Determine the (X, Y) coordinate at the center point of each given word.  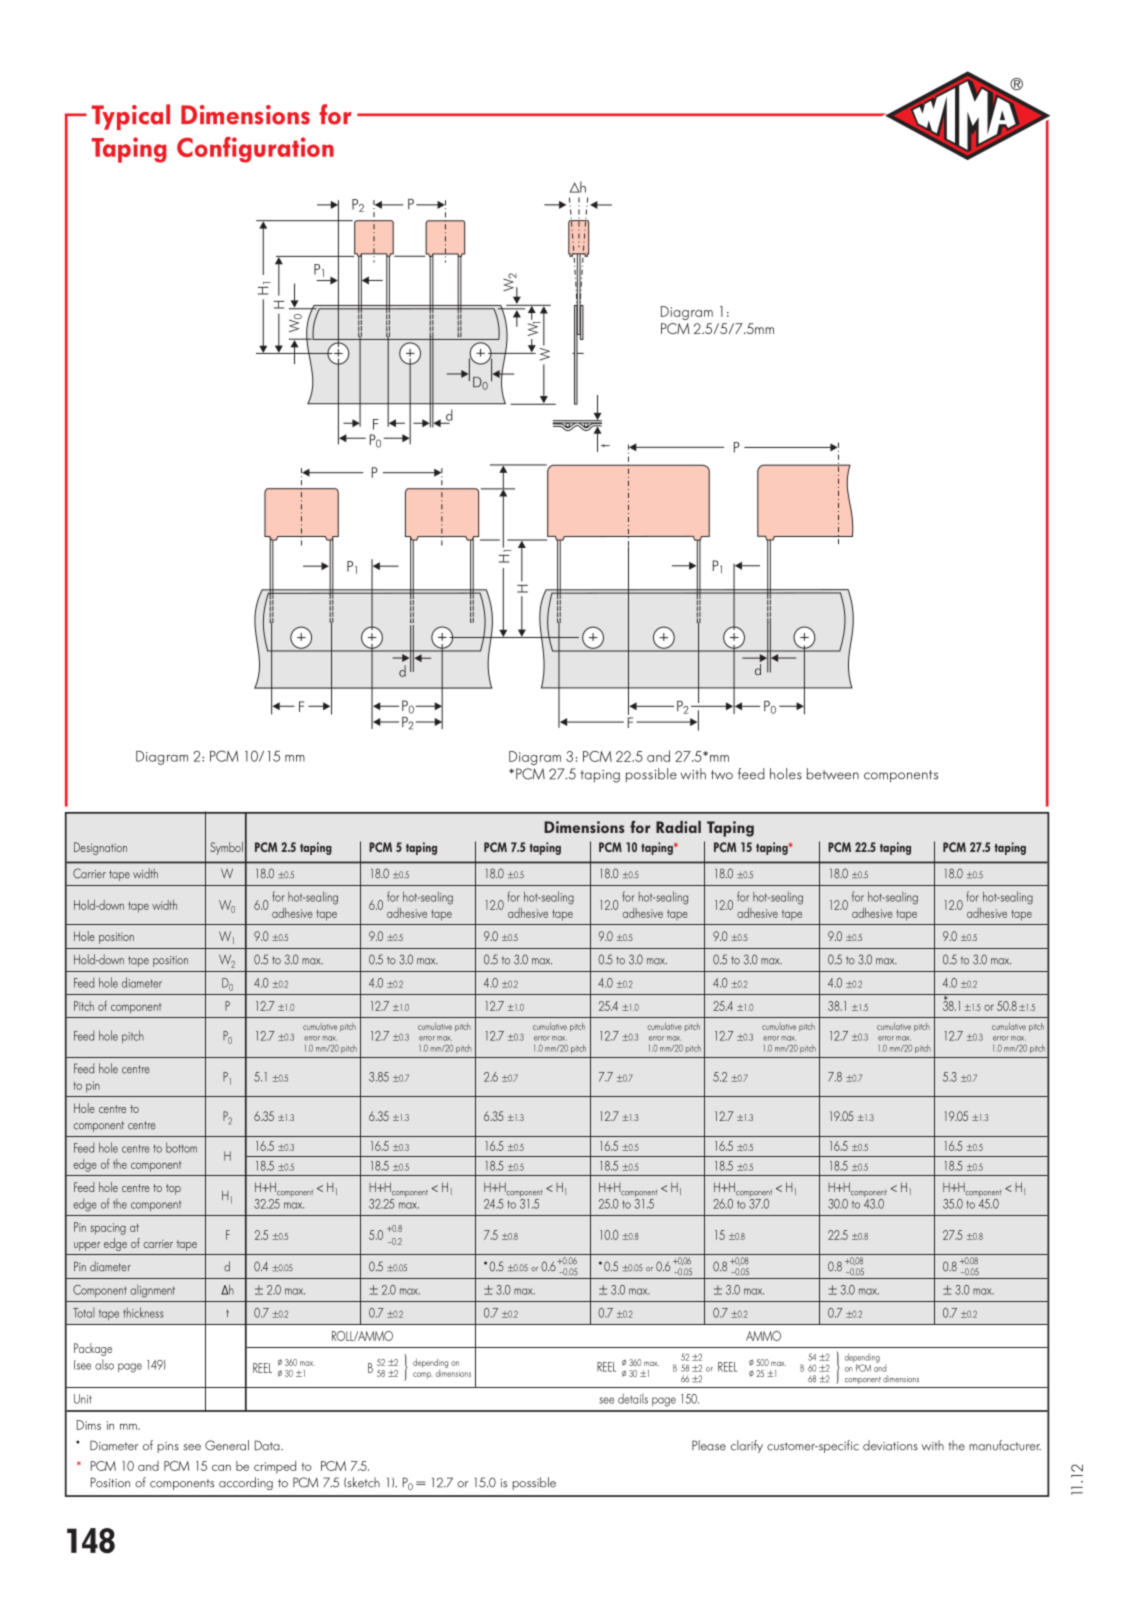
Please (709, 1445)
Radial (678, 827)
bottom (181, 1147)
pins (168, 1447)
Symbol (226, 848)
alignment (152, 1291)
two (722, 775)
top (173, 1189)
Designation (100, 848)
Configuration (255, 149)
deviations (890, 1445)
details (633, 1398)
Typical (131, 117)
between (833, 774)
